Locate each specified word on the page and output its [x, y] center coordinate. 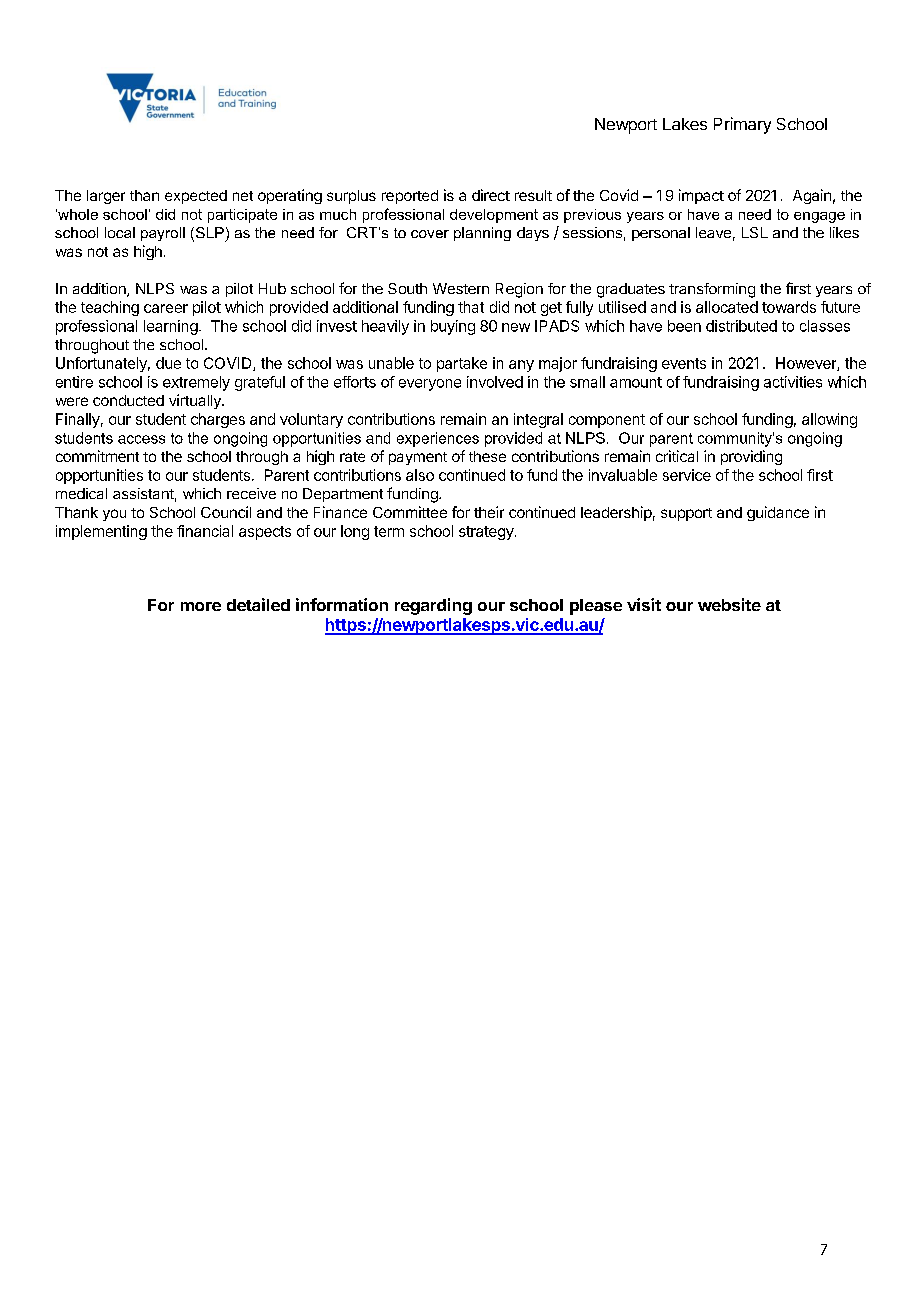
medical [81, 493]
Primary [742, 125]
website [729, 604]
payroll [163, 234]
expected [196, 197]
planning [482, 234]
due [168, 363]
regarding [433, 606]
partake [462, 364]
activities [793, 382]
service [687, 475]
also [420, 475]
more [201, 606]
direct [491, 195]
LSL [755, 232]
